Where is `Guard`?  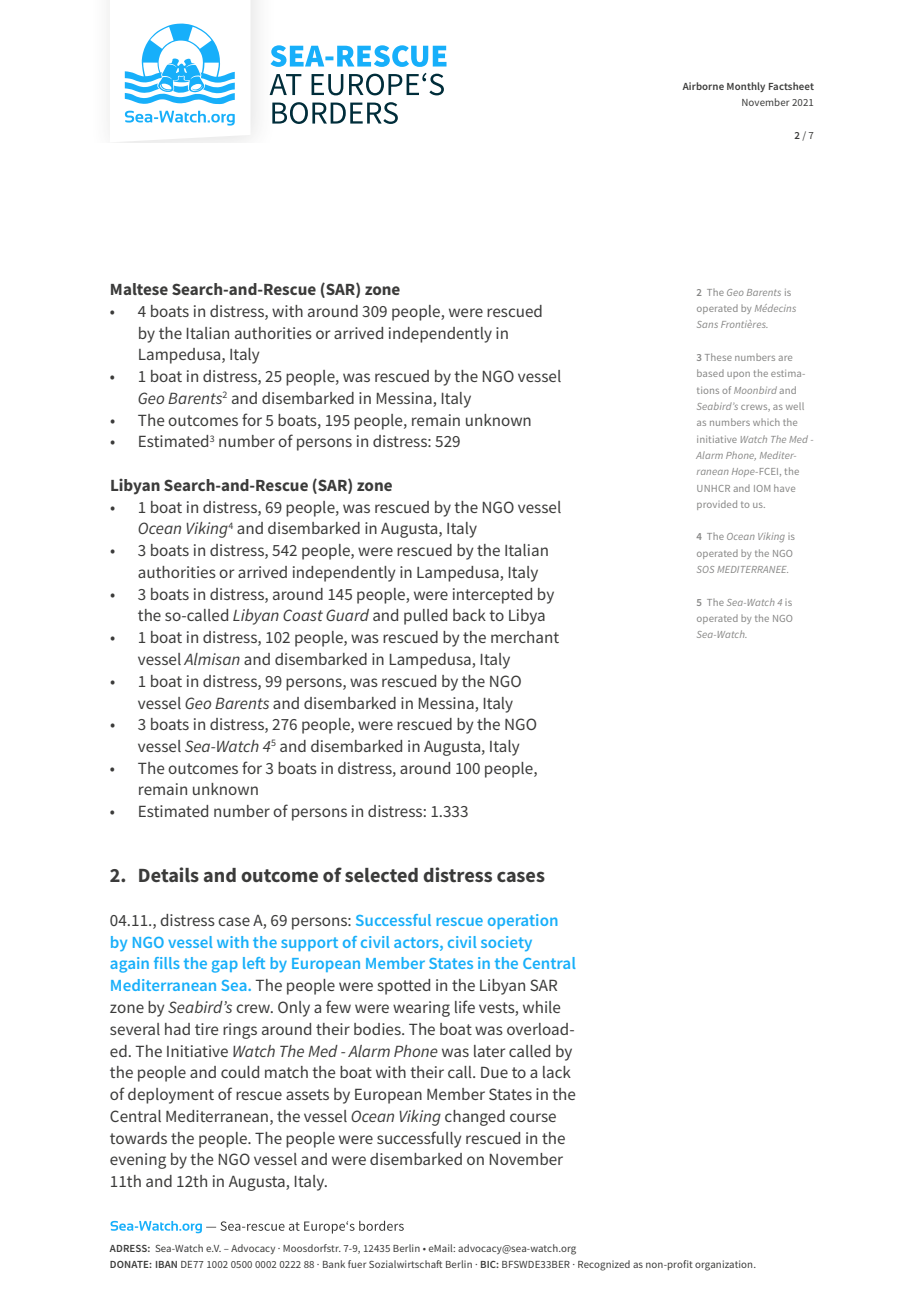
Guard is located at coordinates (347, 615).
